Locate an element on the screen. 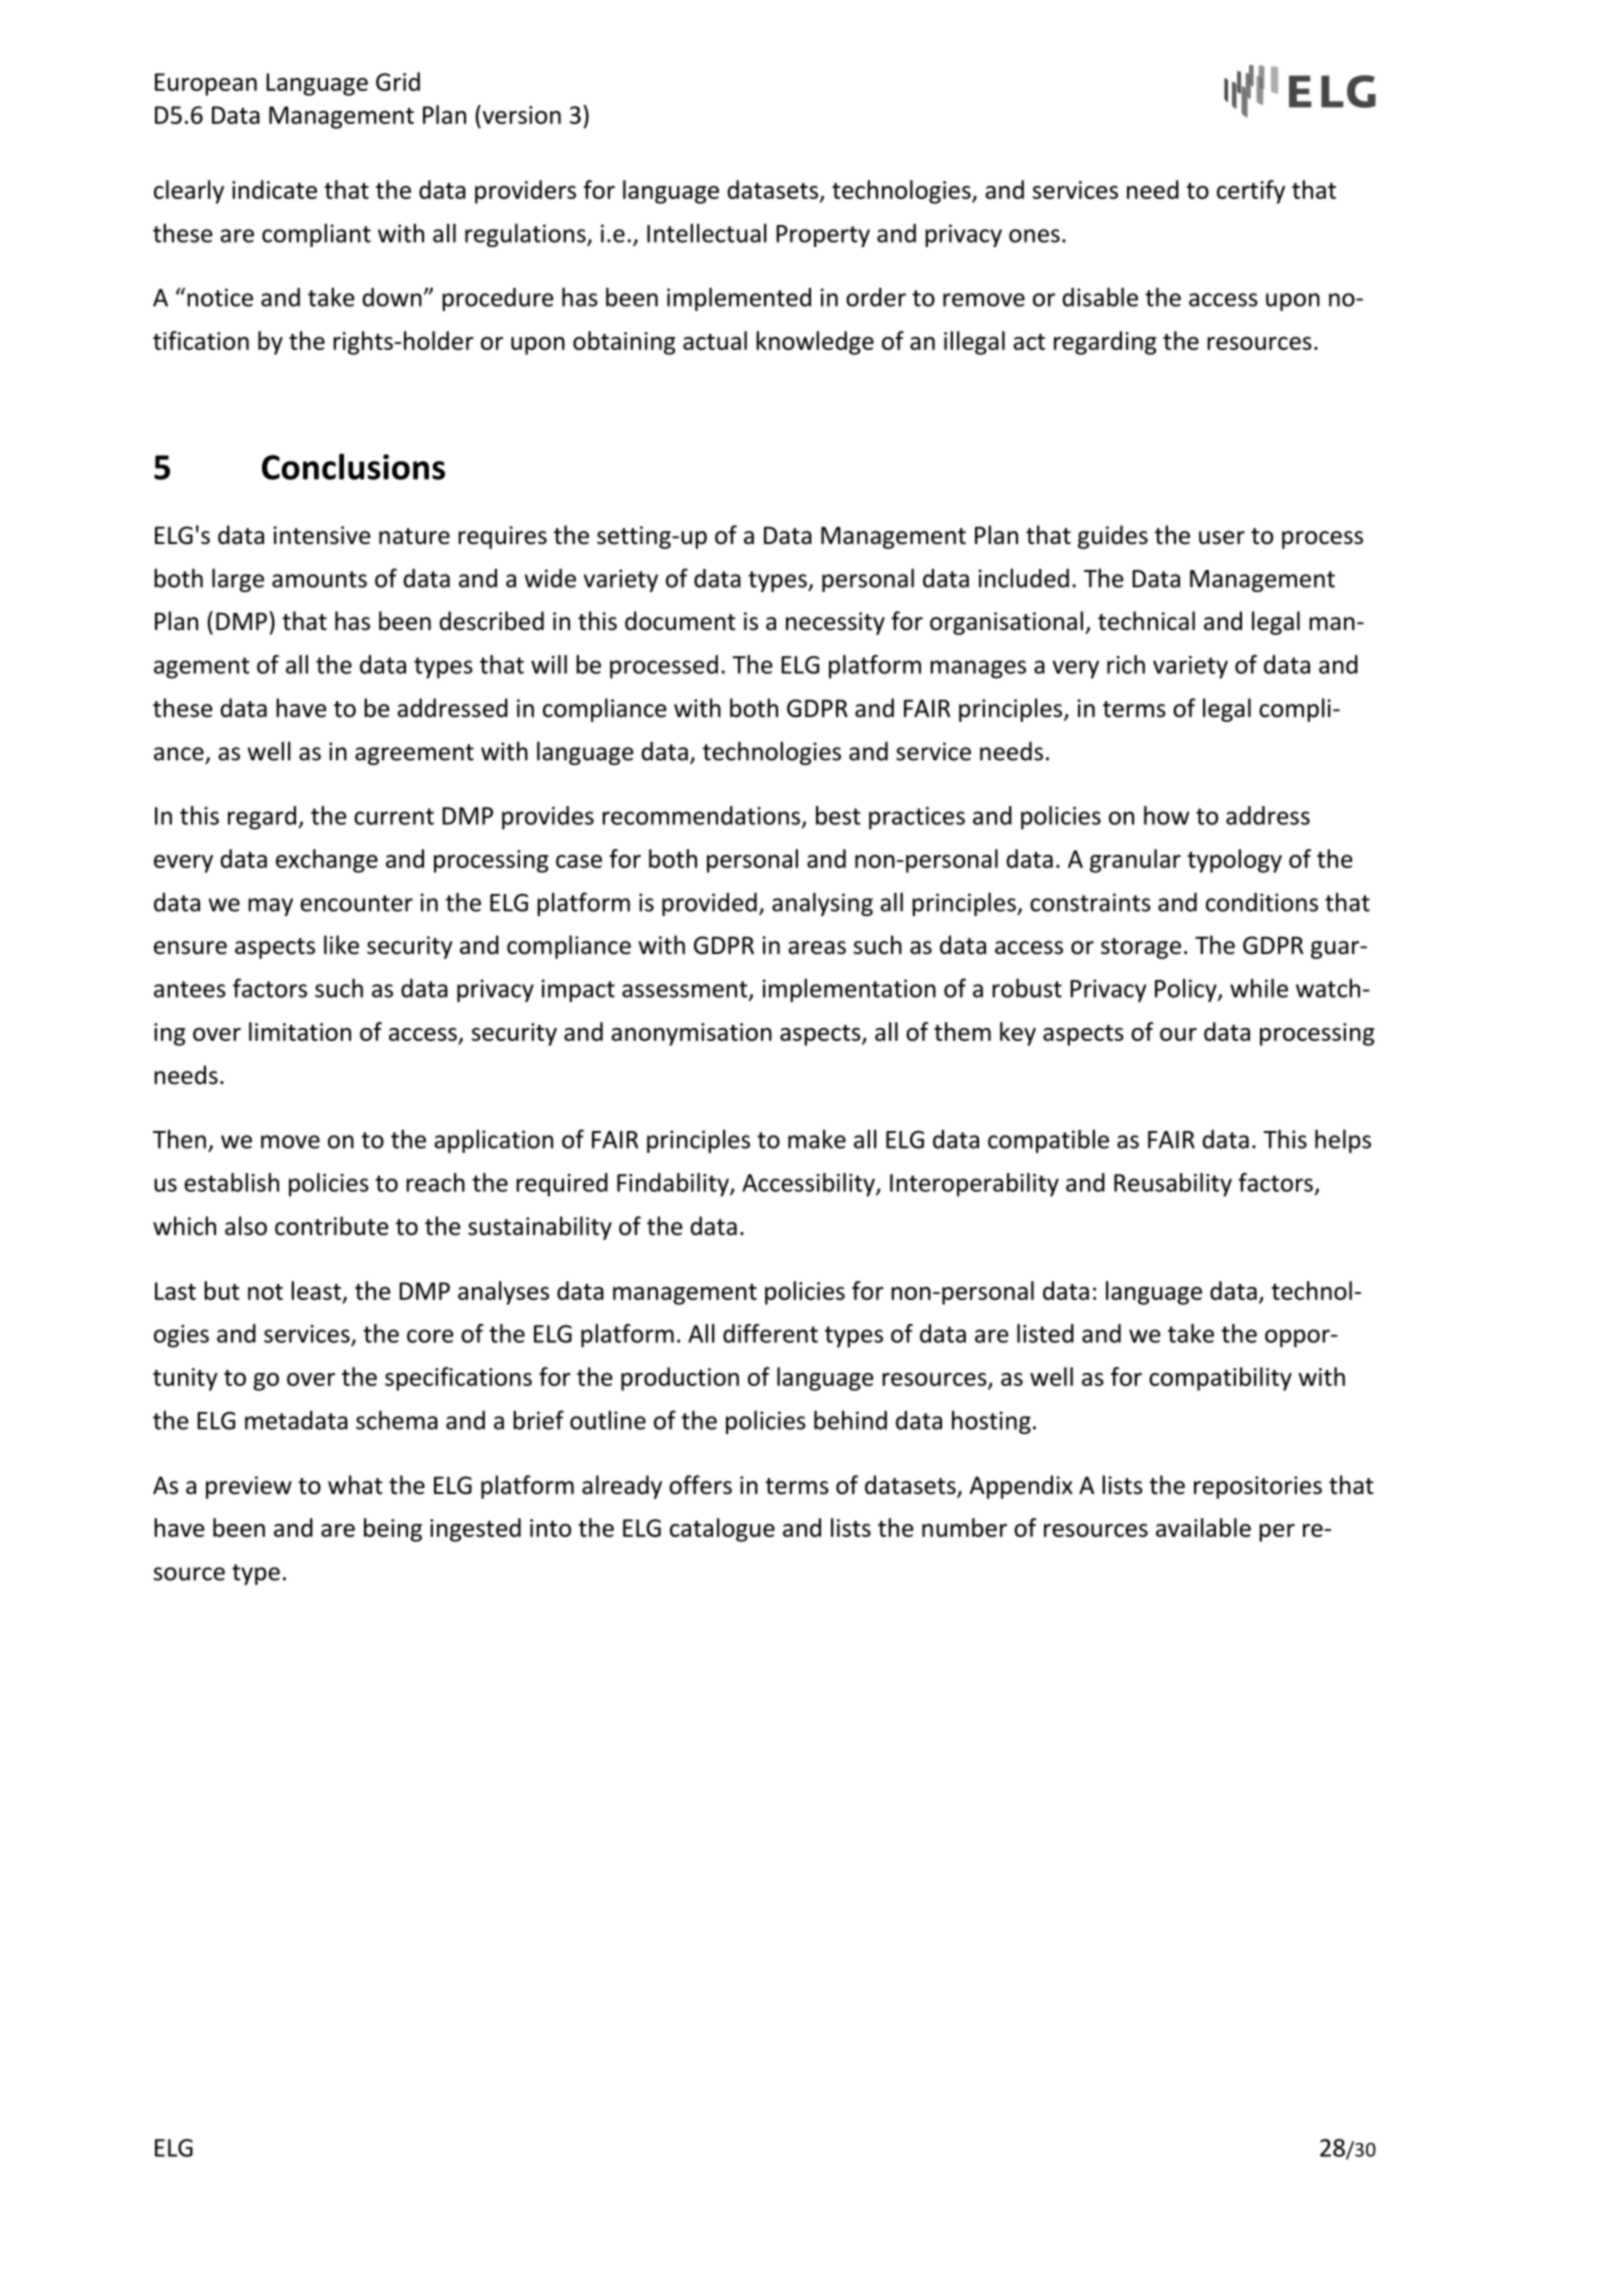 The height and width of the screenshot is (2272, 1605). like is located at coordinates (341, 945).
